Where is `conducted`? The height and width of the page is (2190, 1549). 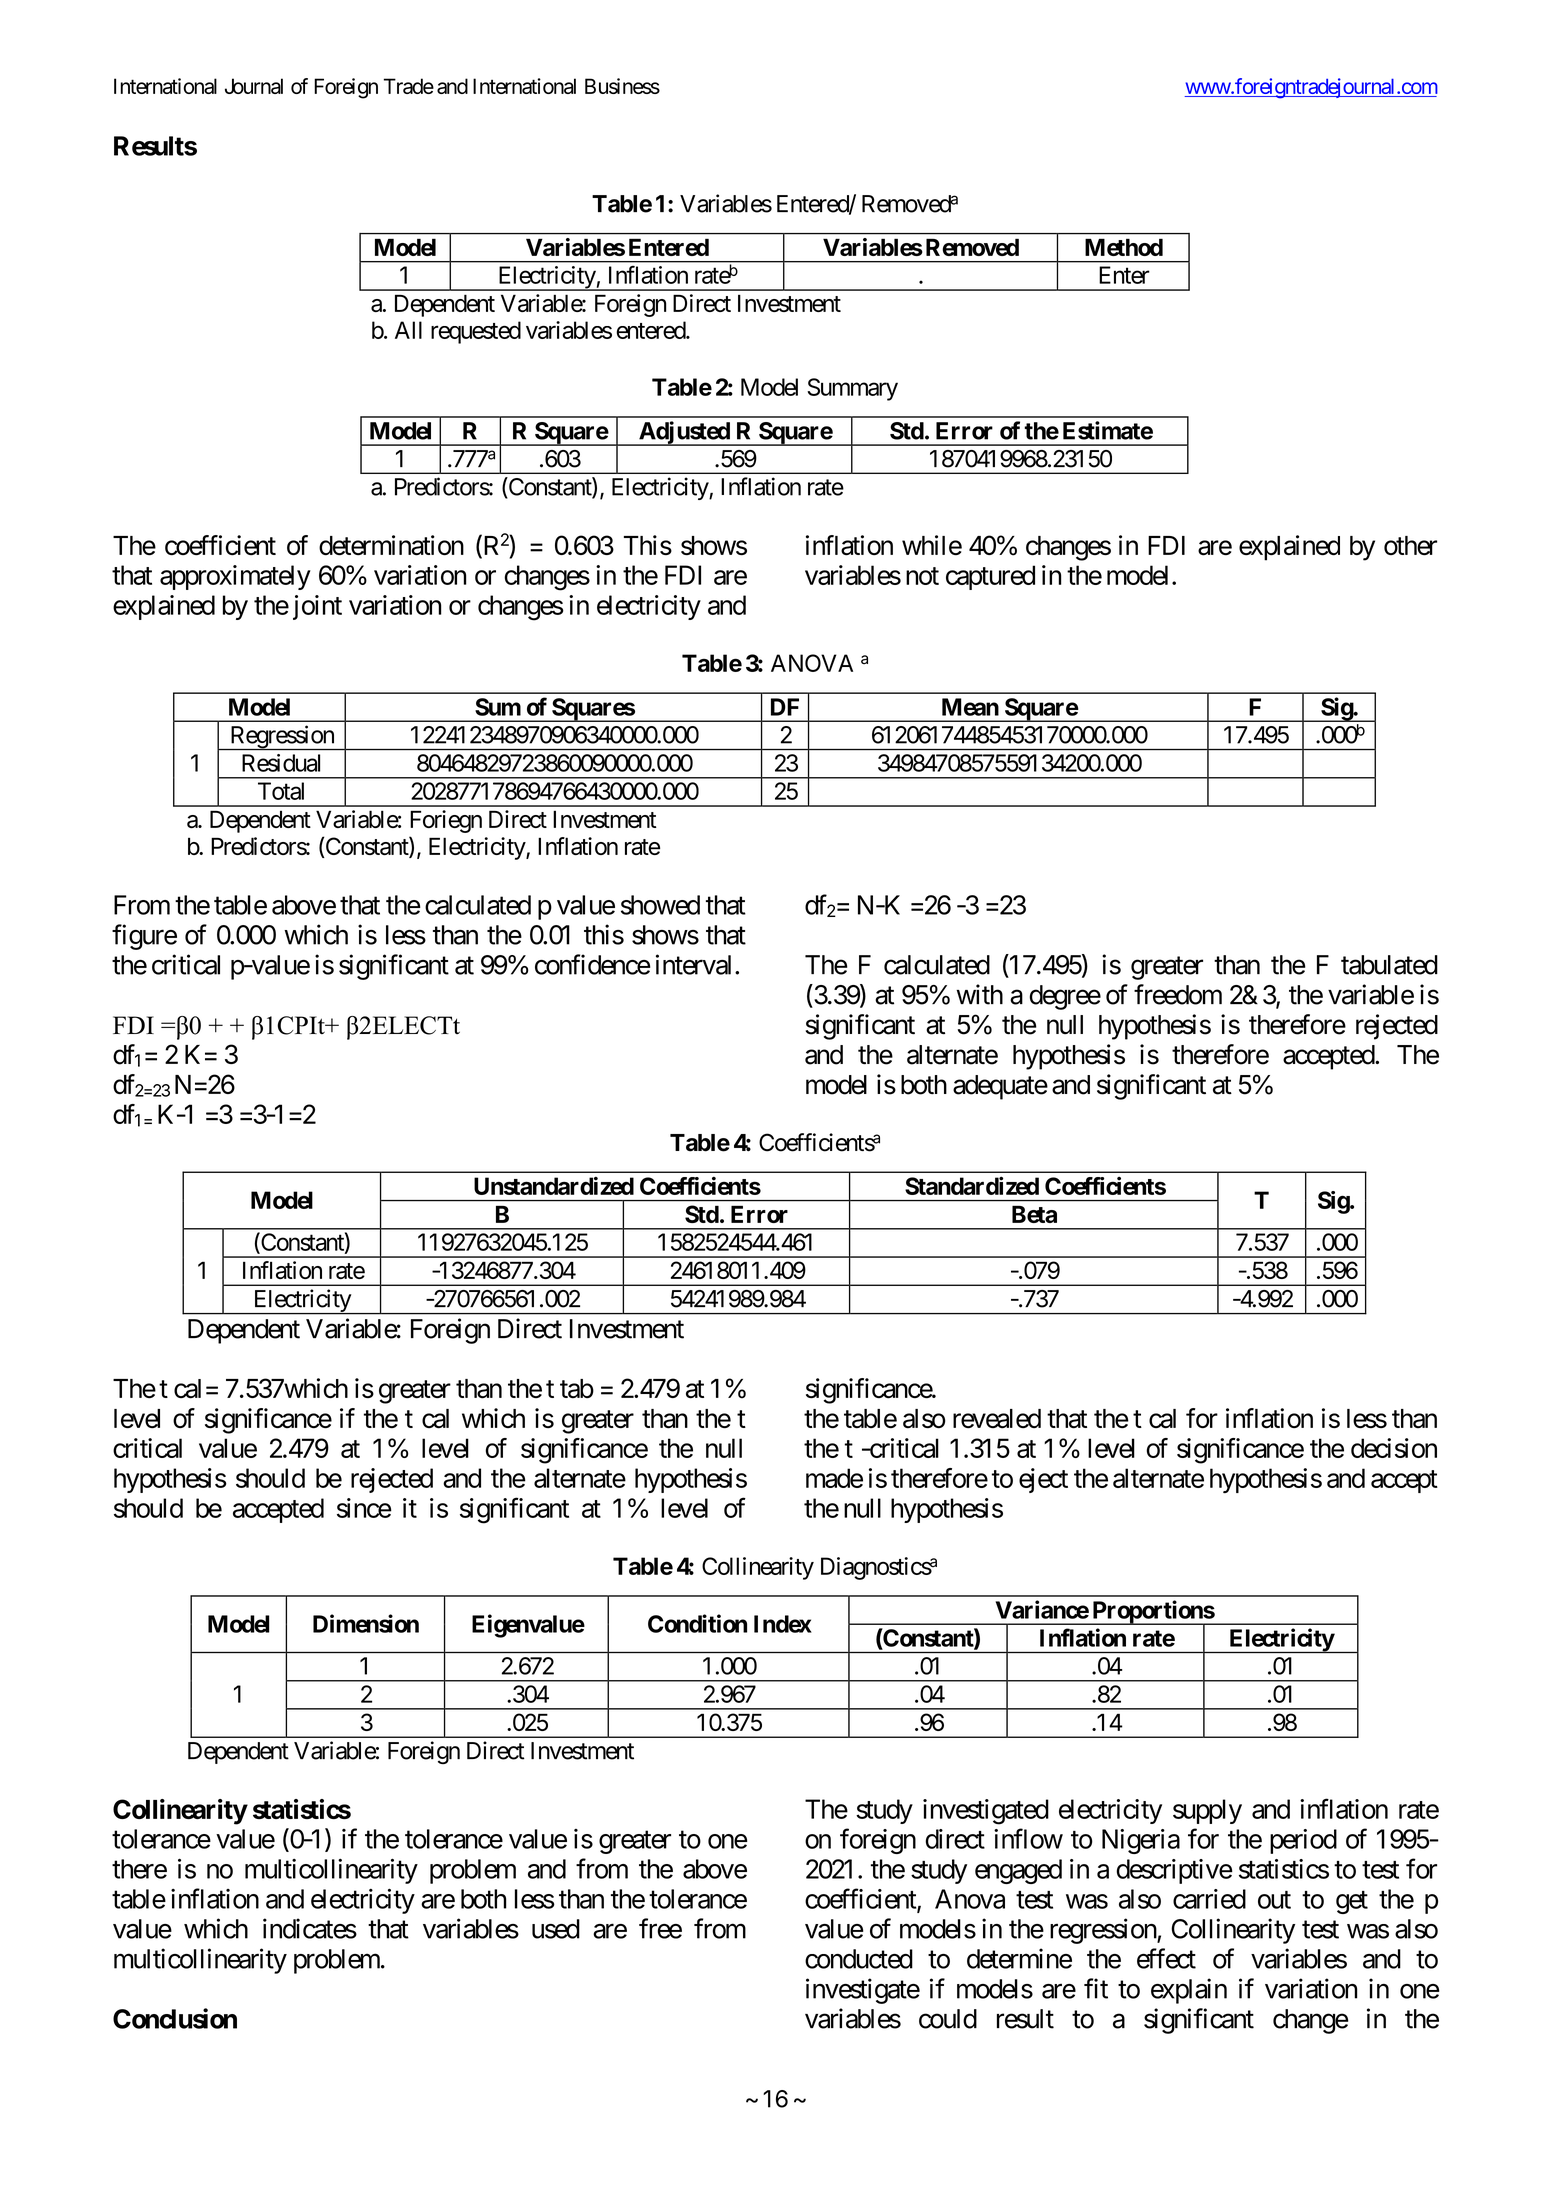
conducted is located at coordinates (859, 1959).
